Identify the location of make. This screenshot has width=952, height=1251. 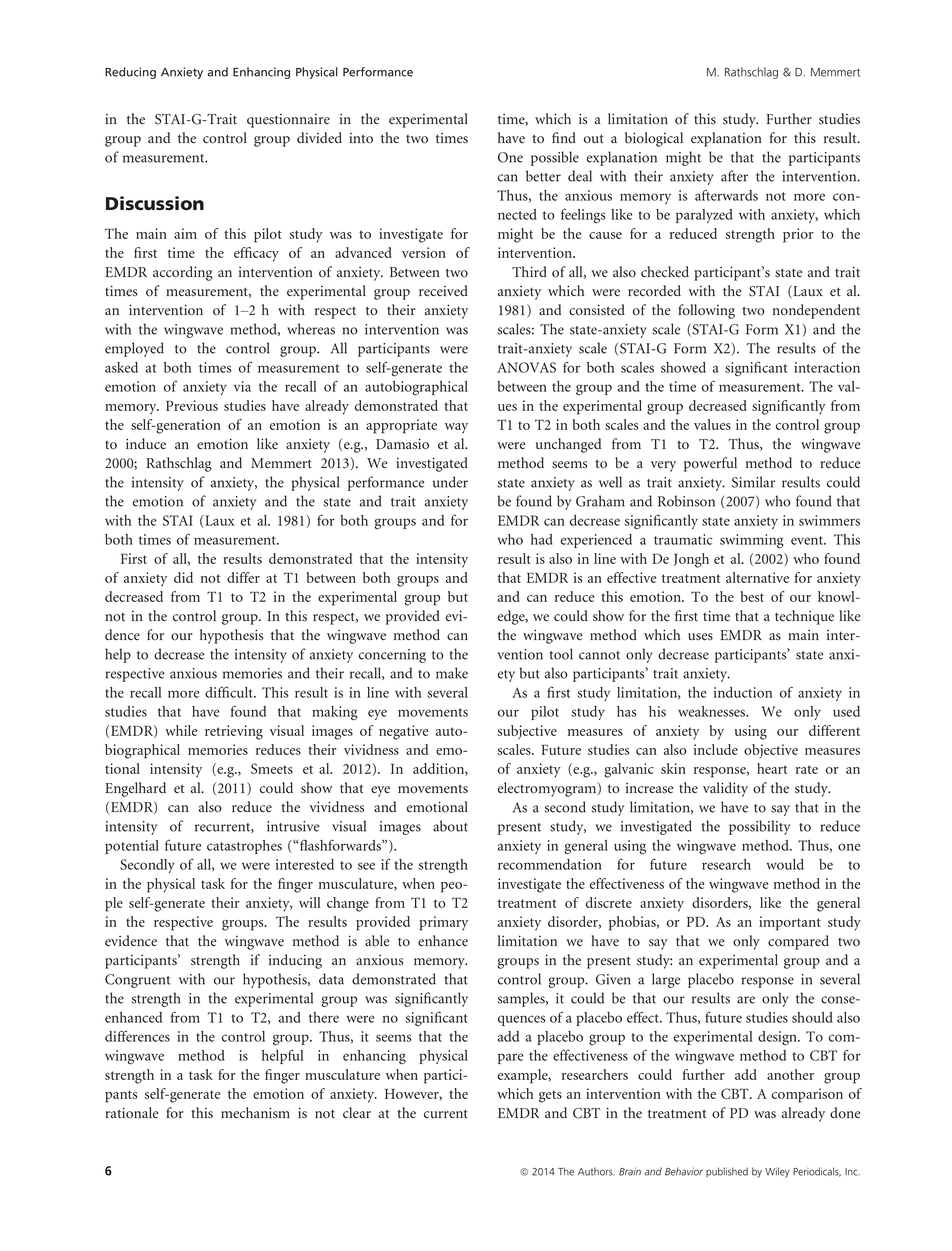
(452, 673).
